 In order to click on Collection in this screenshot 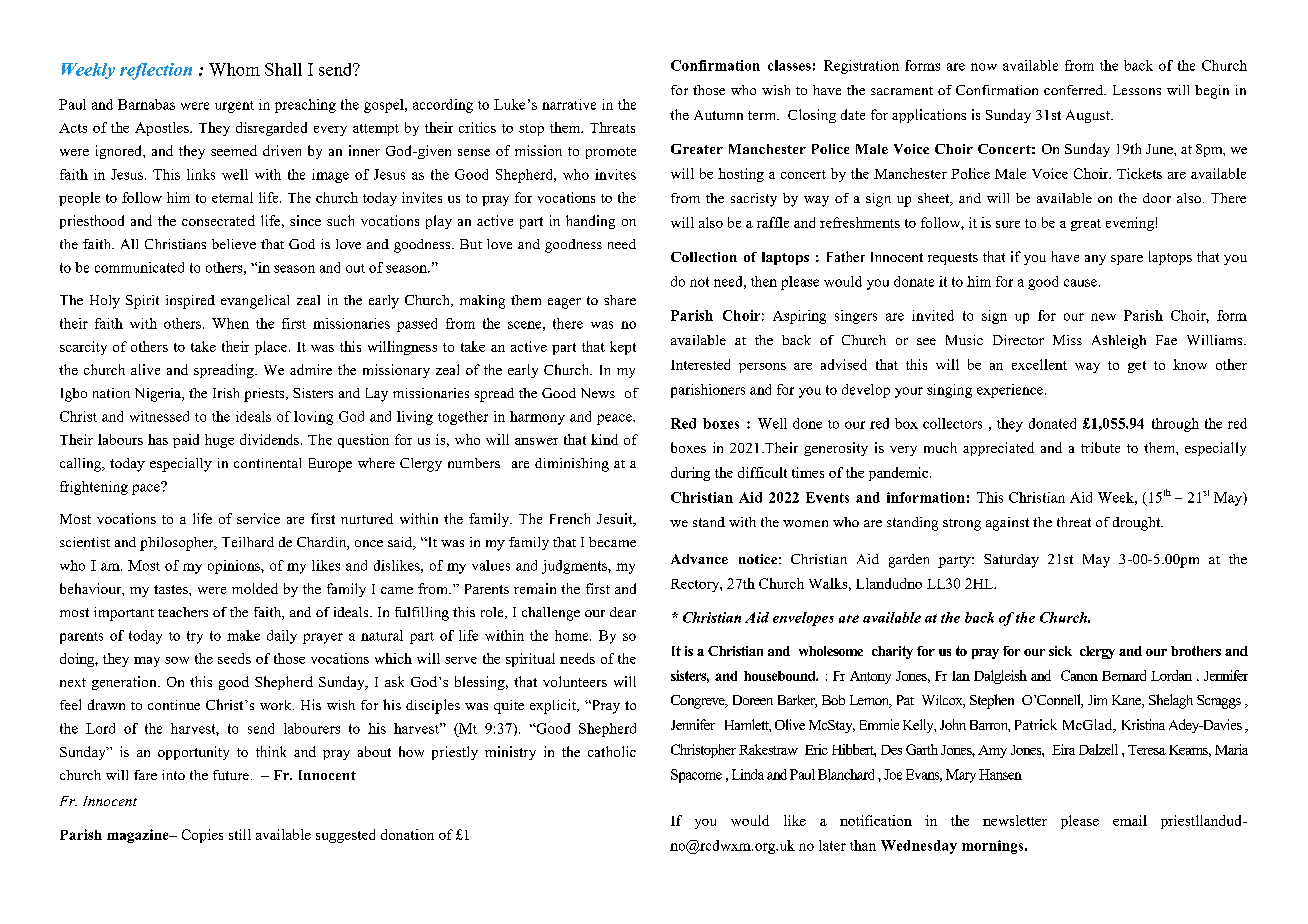, I will do `click(704, 257)`.
